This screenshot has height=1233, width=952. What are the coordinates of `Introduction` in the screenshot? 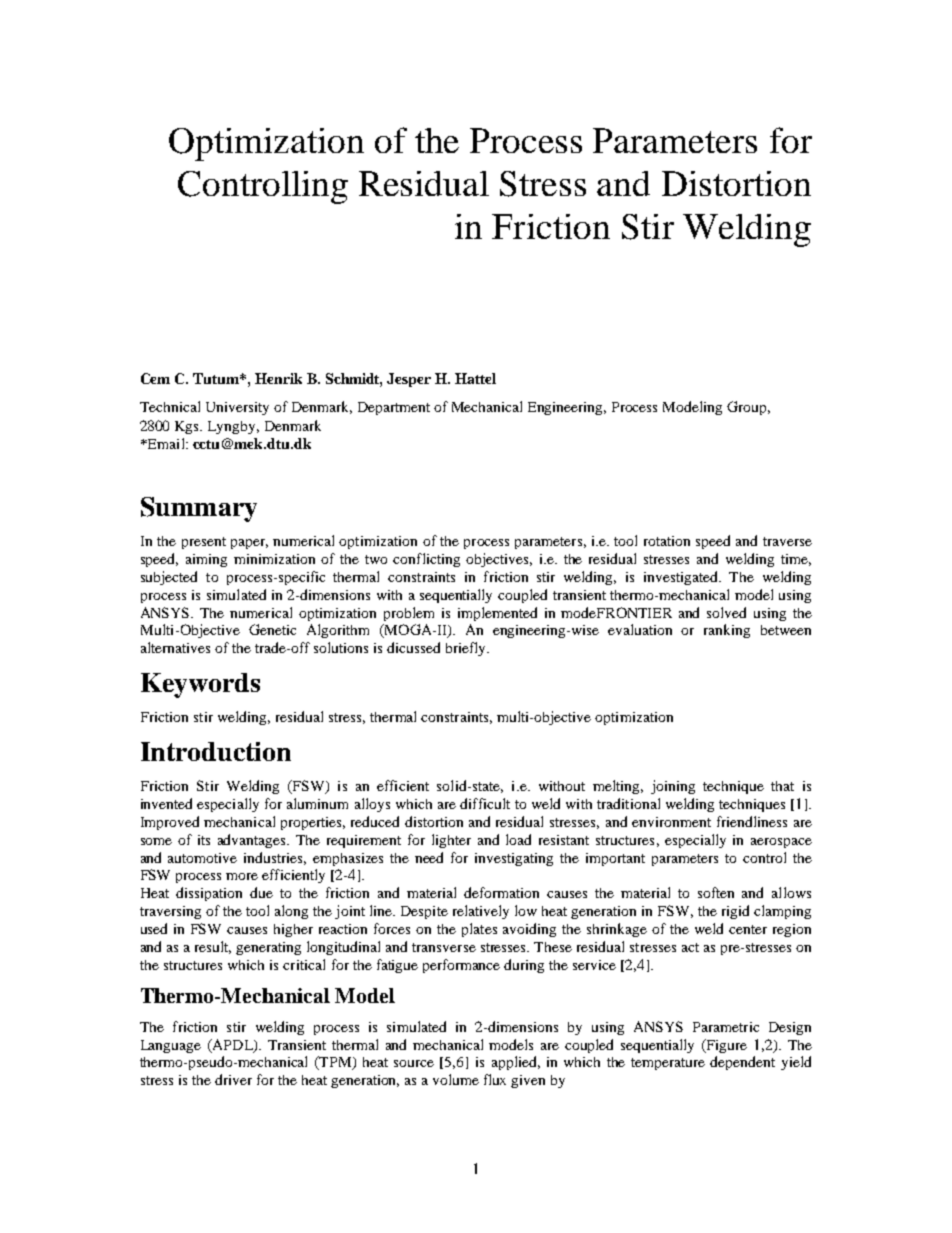 It's located at (216, 751).
